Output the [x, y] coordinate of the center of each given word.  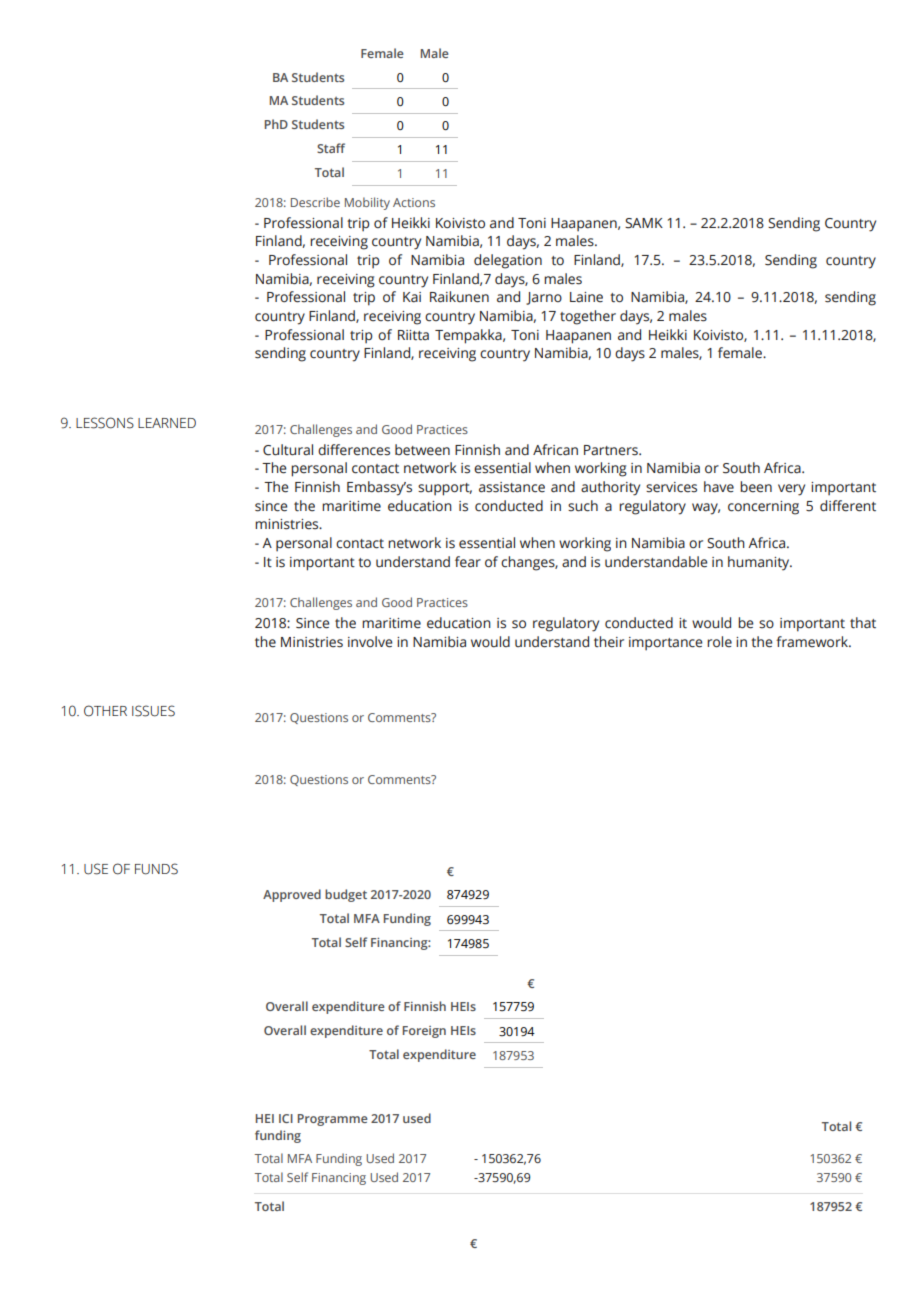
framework [813, 642]
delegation [508, 261]
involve [370, 642]
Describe [315, 202]
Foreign [424, 1032]
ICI [286, 1118]
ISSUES [153, 711]
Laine [586, 297]
